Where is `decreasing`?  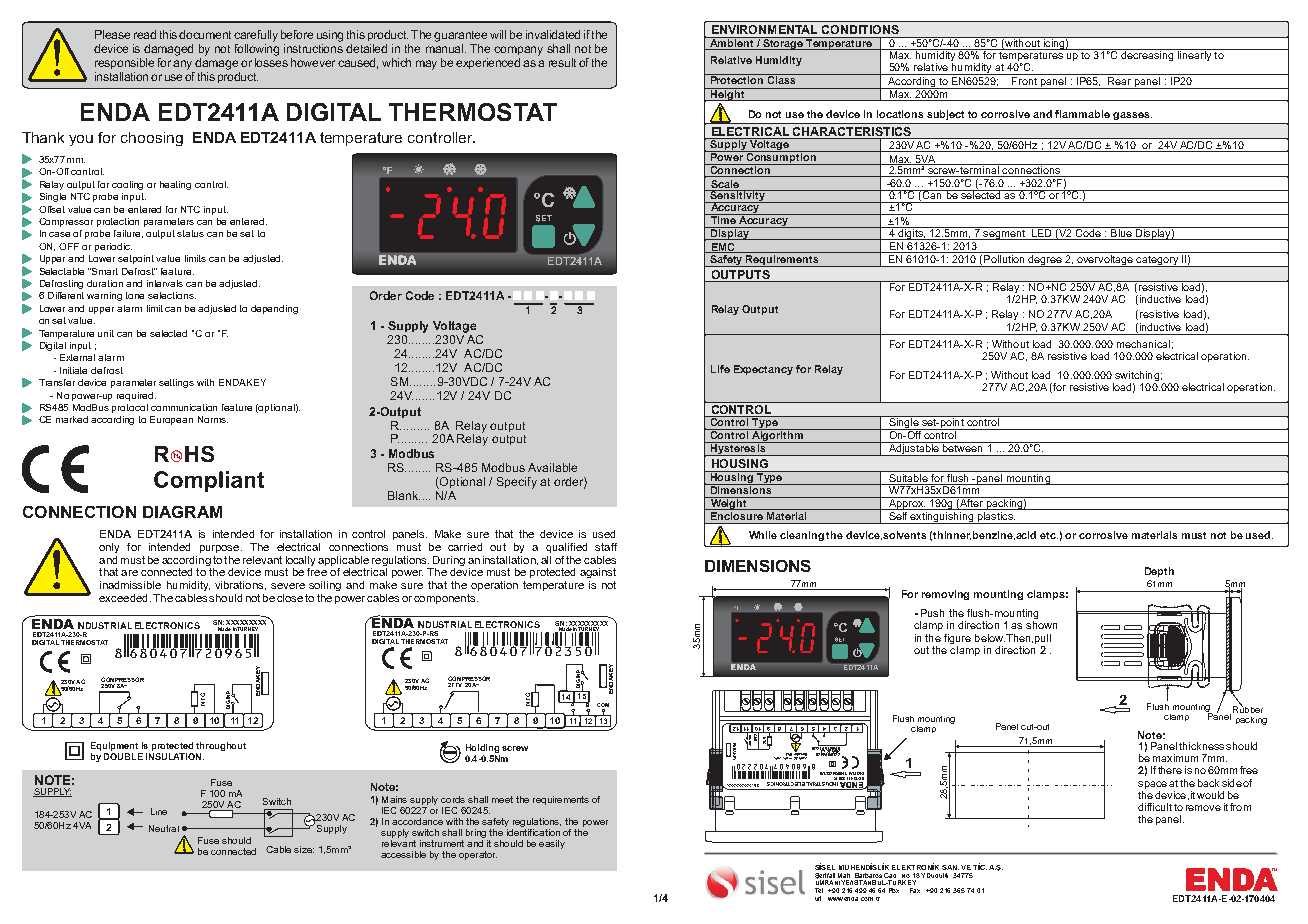 decreasing is located at coordinates (1147, 55).
